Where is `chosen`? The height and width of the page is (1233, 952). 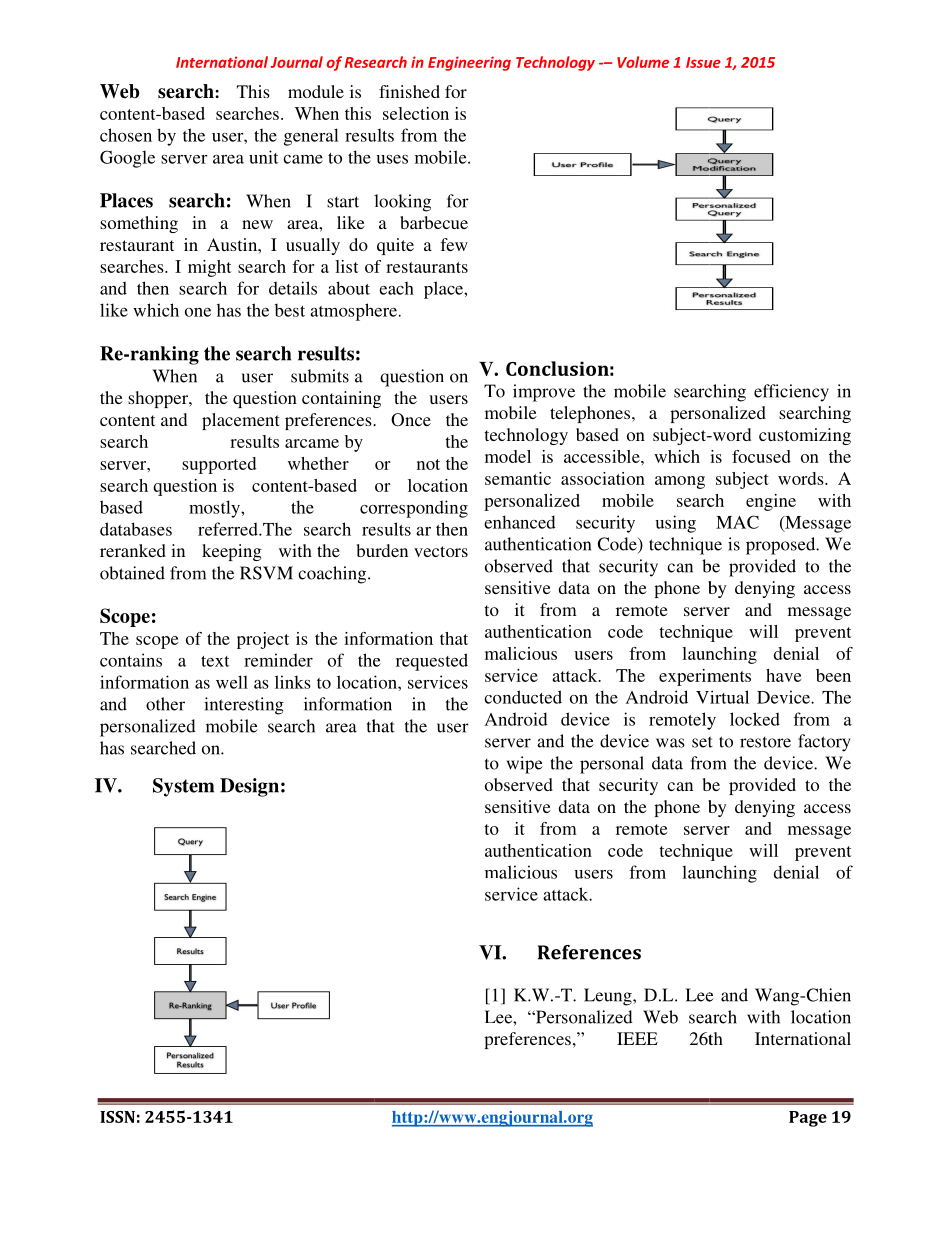 chosen is located at coordinates (126, 135).
